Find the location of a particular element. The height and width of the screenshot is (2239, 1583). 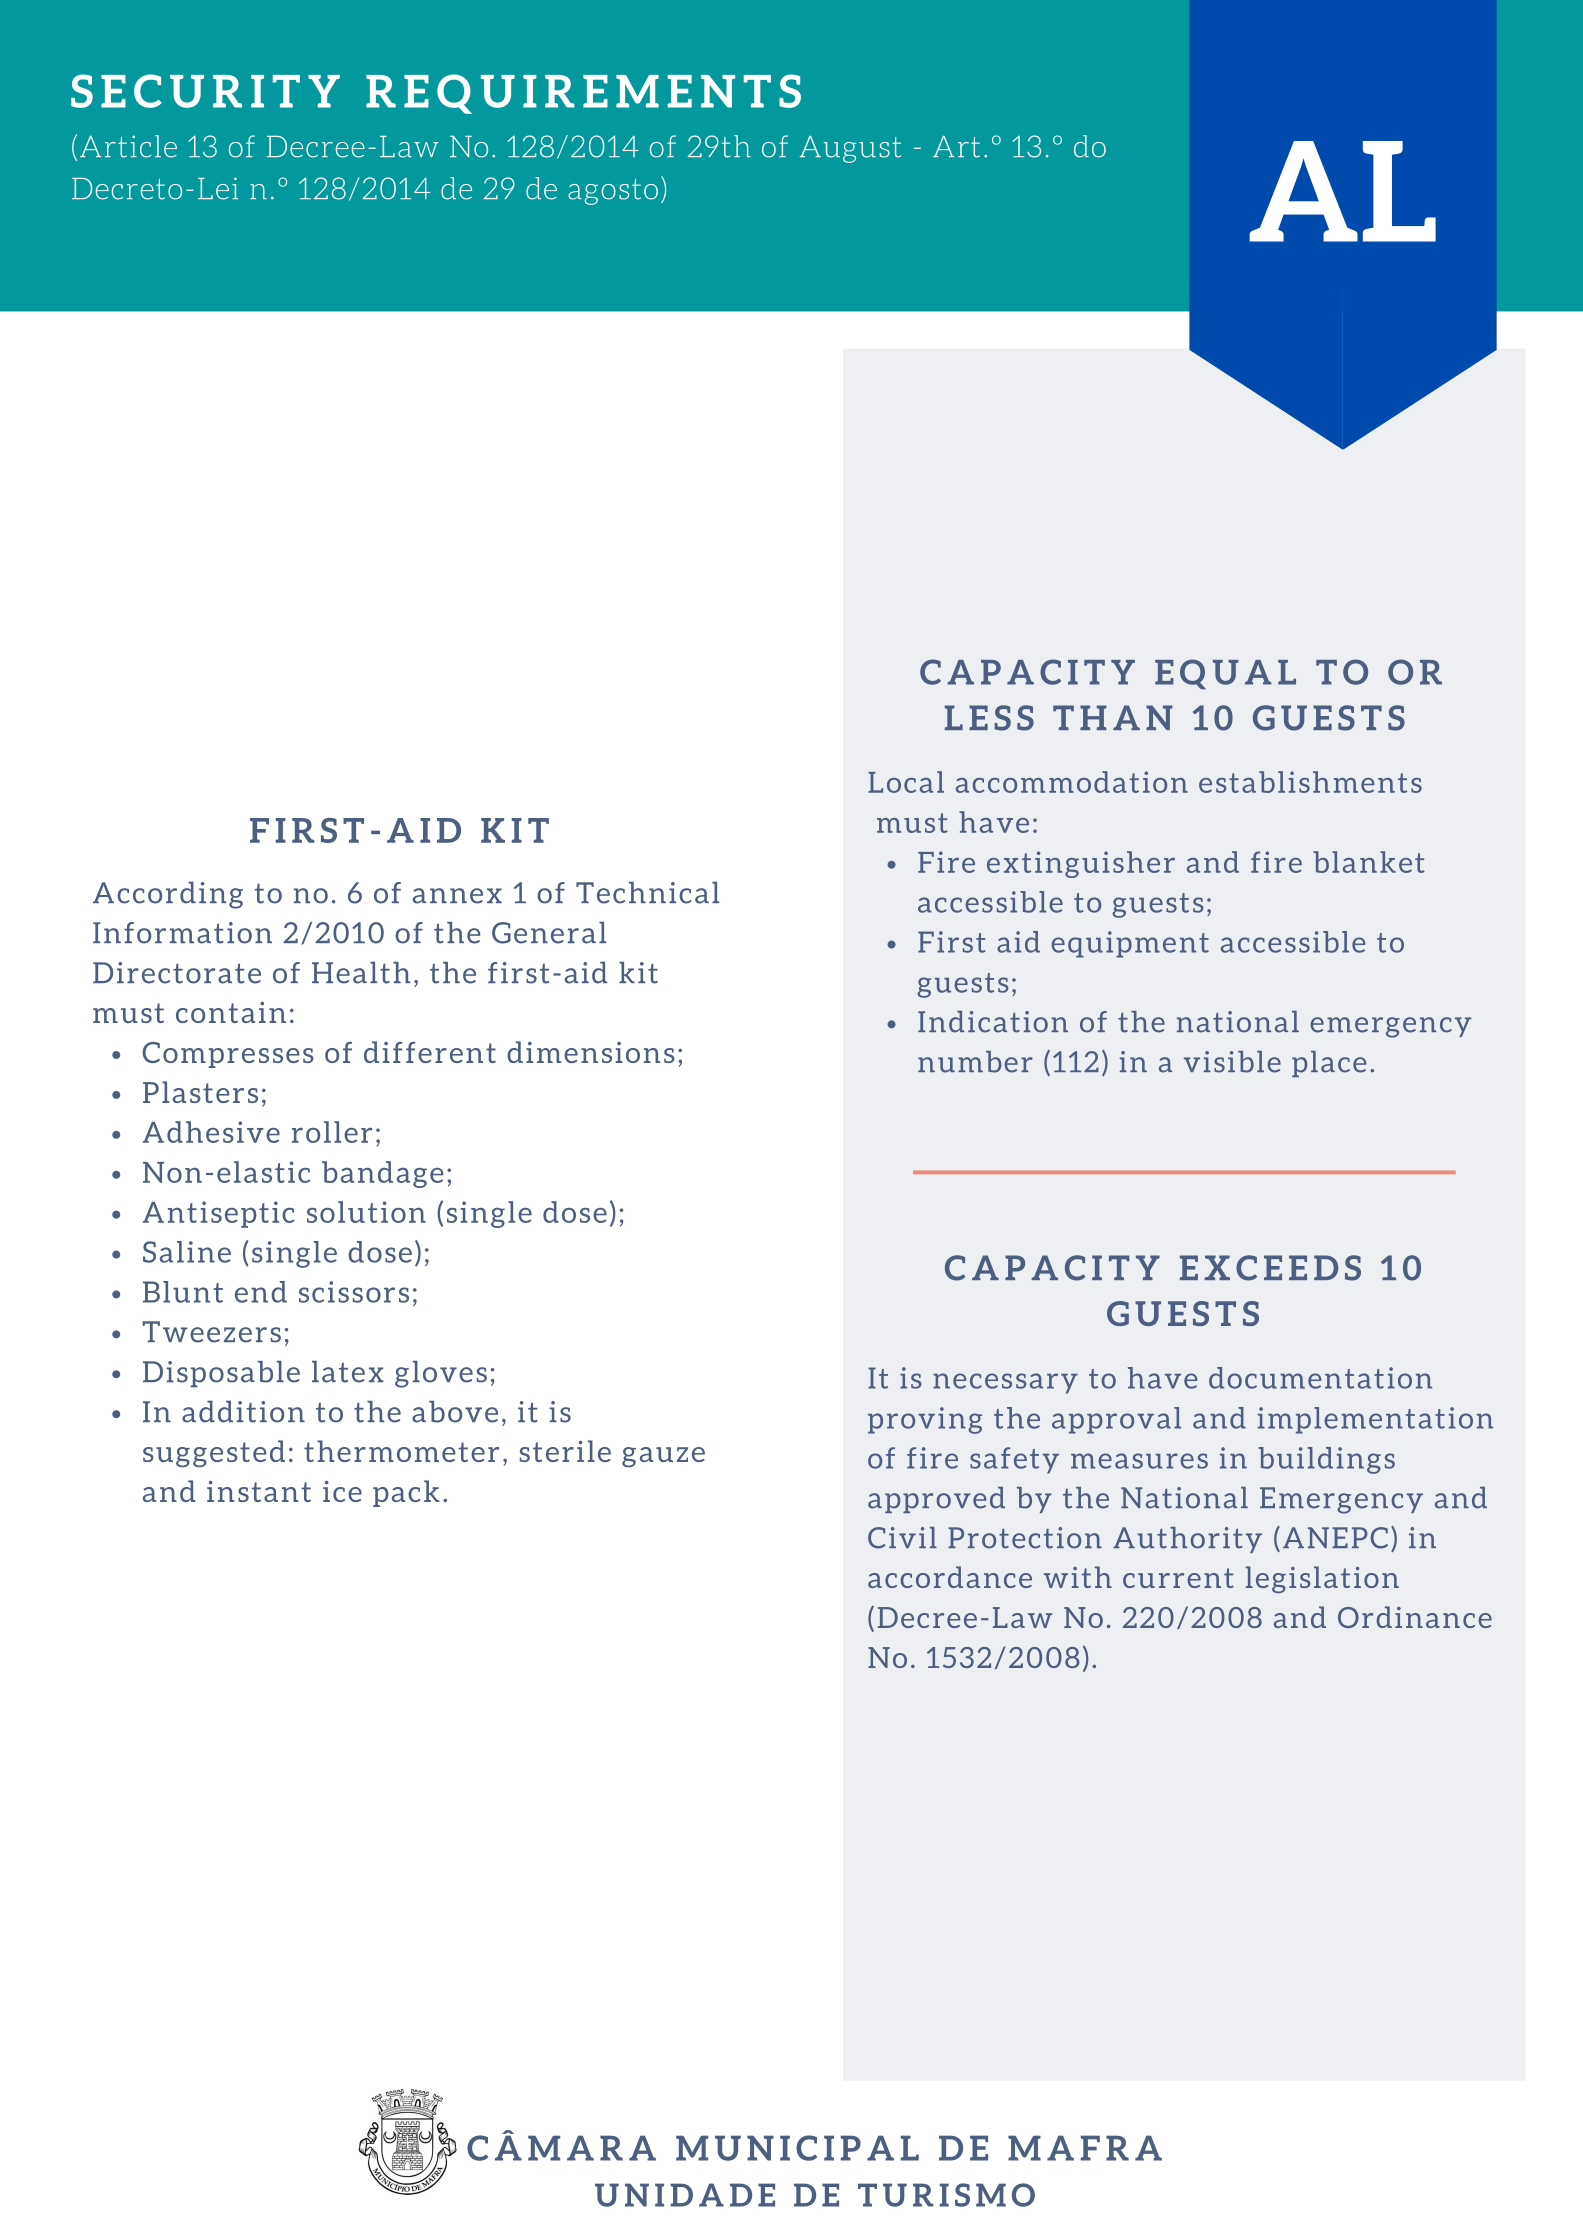

blanket is located at coordinates (1369, 862).
